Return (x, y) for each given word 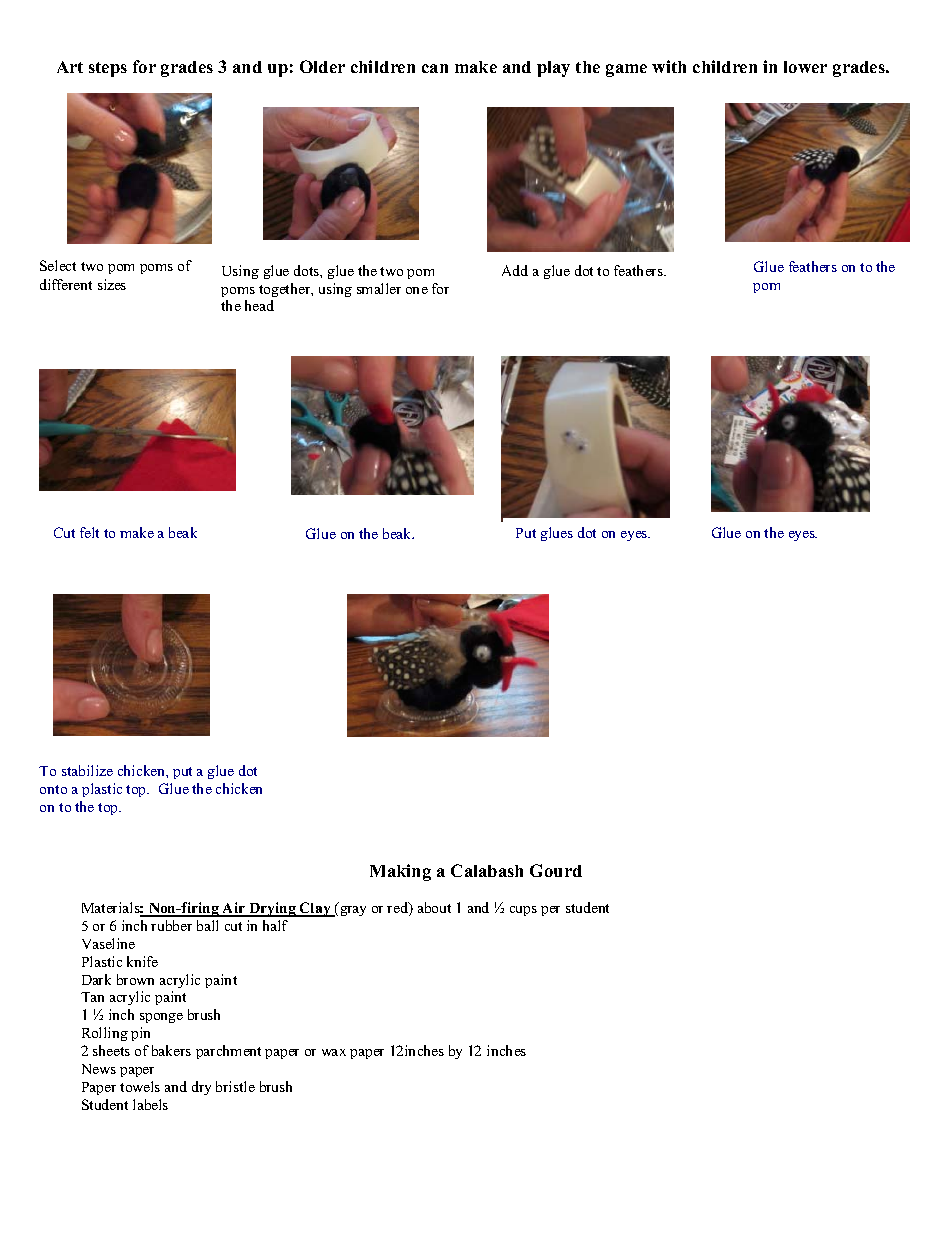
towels (140, 1086)
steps (108, 69)
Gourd (556, 870)
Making (400, 872)
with (669, 66)
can (435, 68)
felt (89, 532)
